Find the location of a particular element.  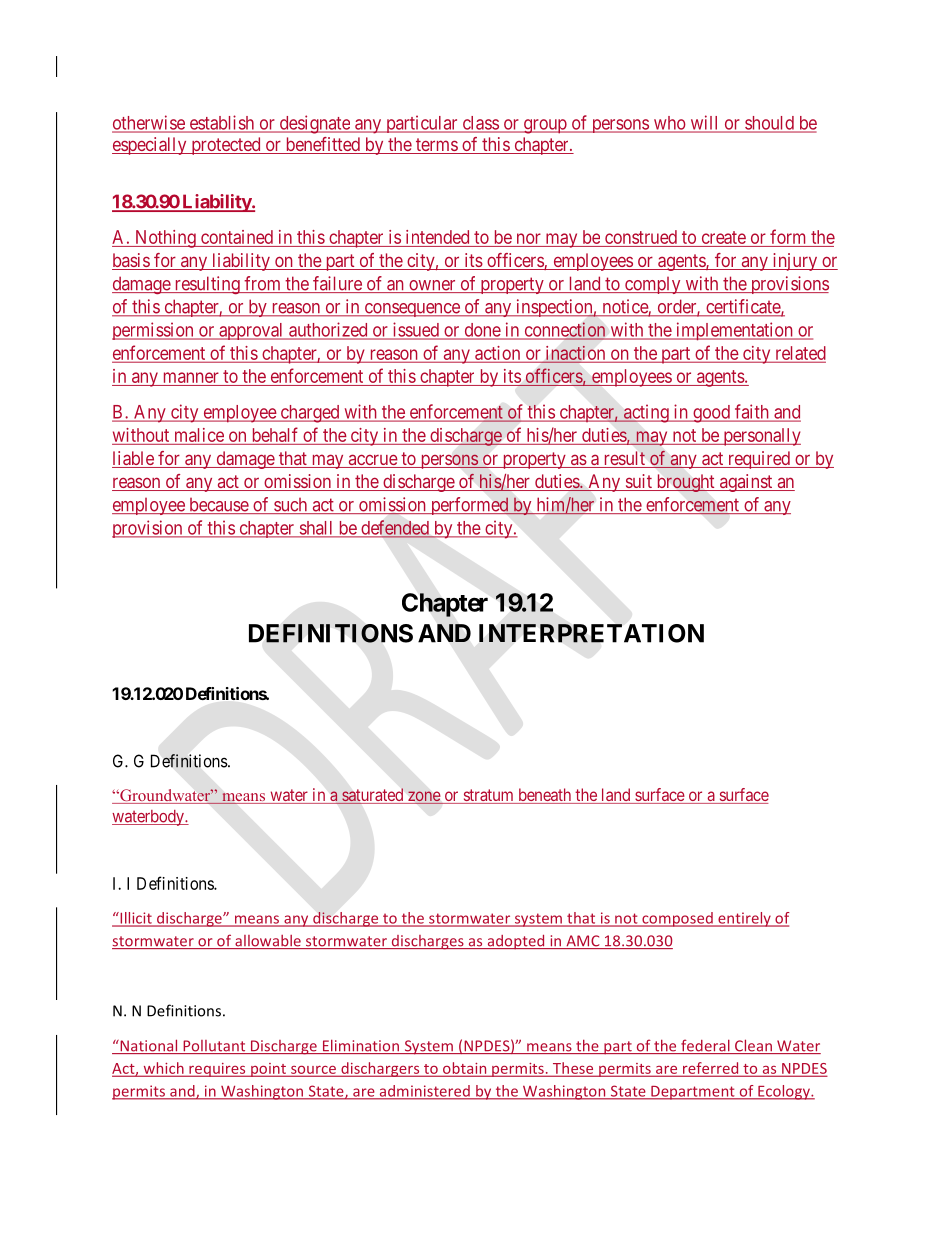

entirely is located at coordinates (744, 919).
